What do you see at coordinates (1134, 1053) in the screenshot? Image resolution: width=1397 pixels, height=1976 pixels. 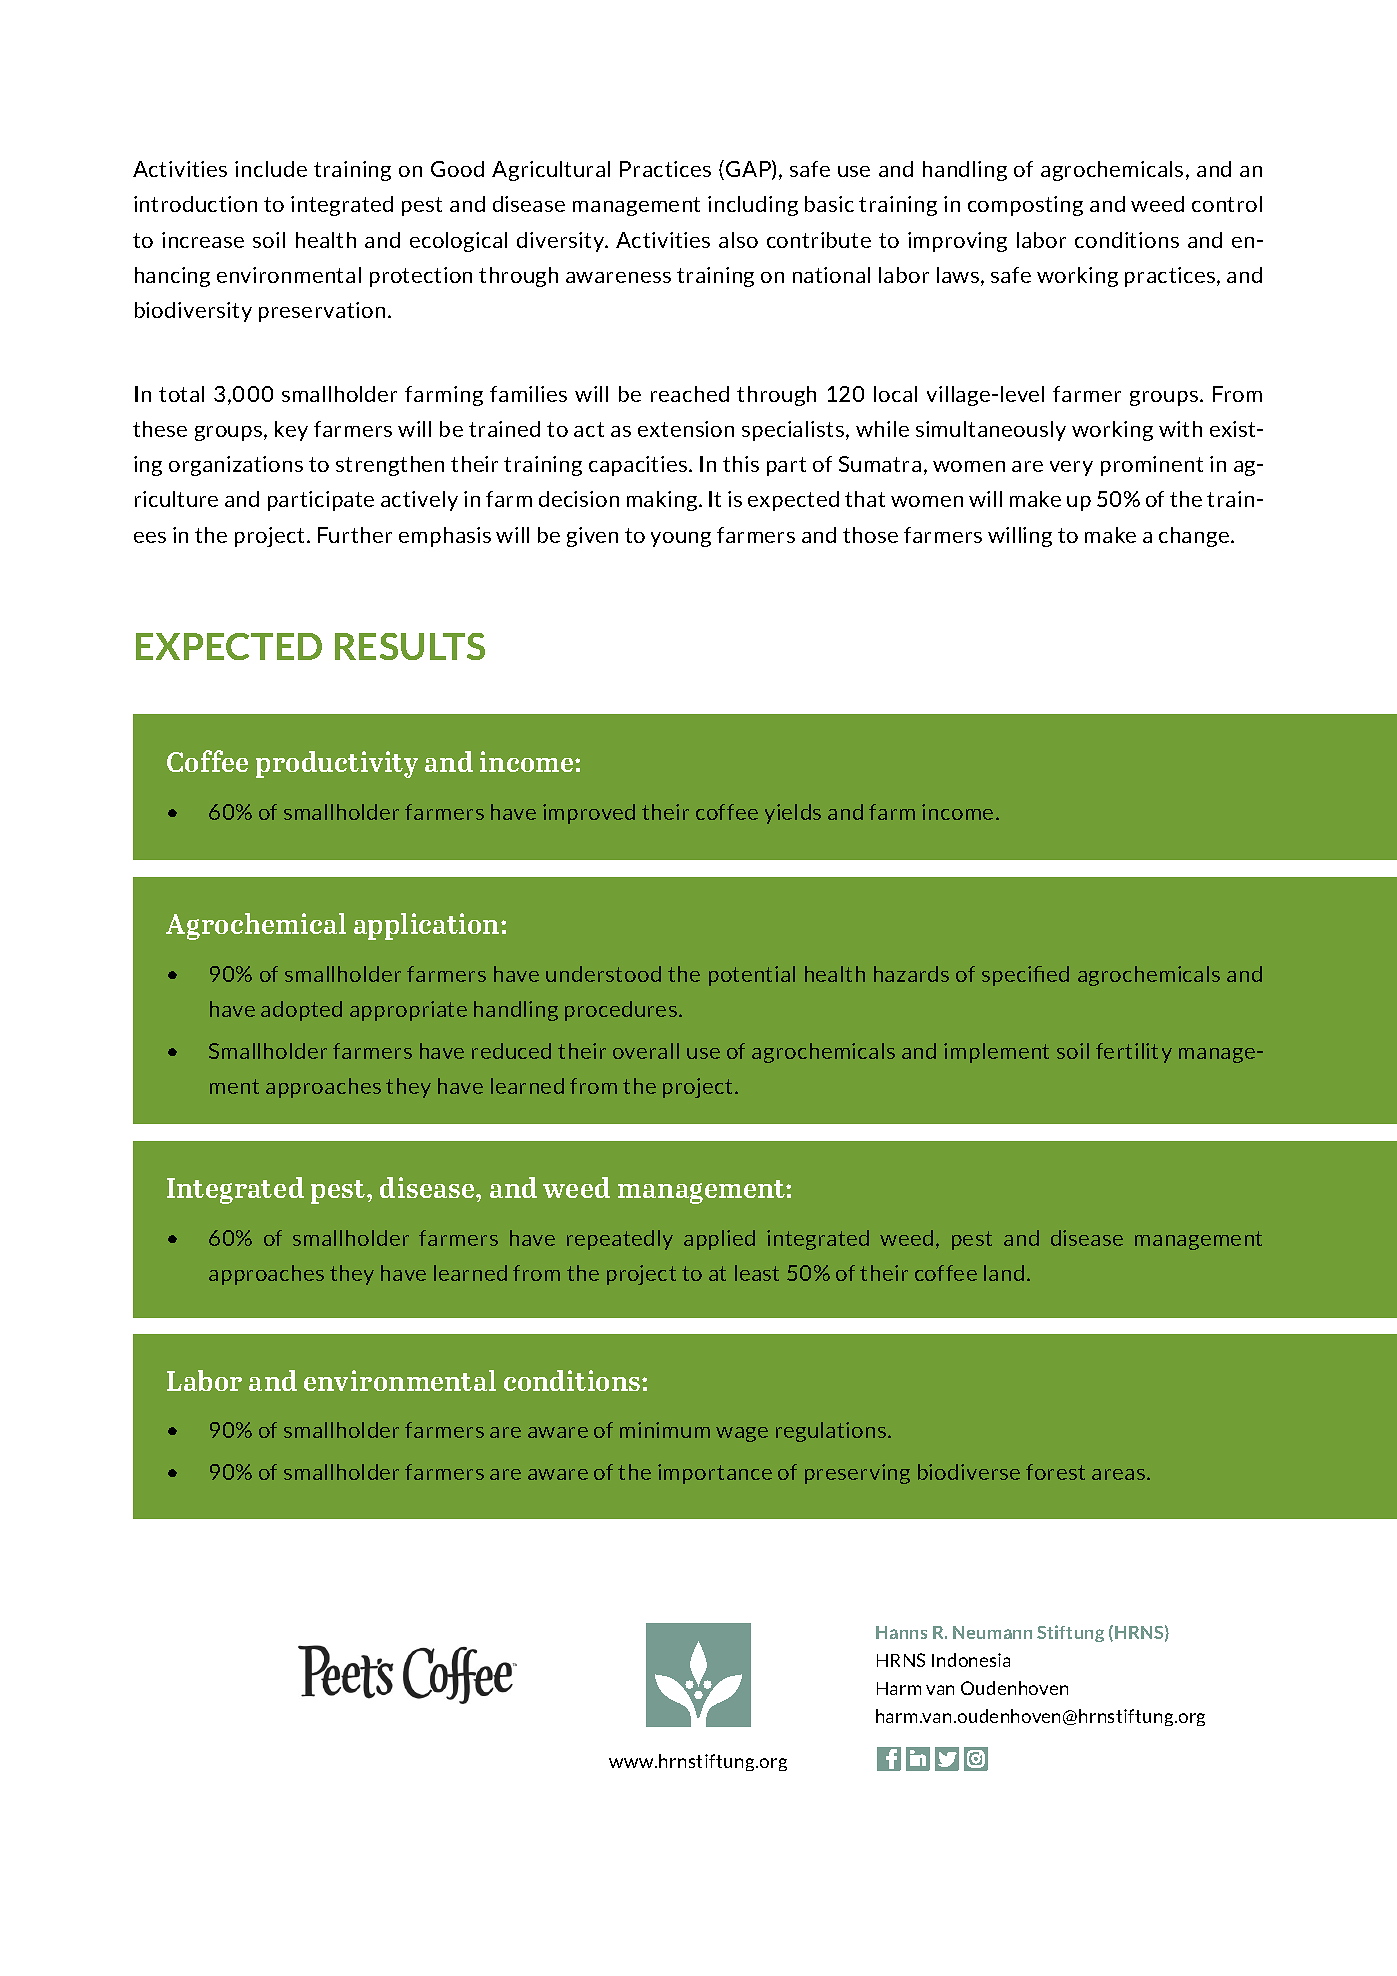 I see `fertility` at bounding box center [1134, 1053].
